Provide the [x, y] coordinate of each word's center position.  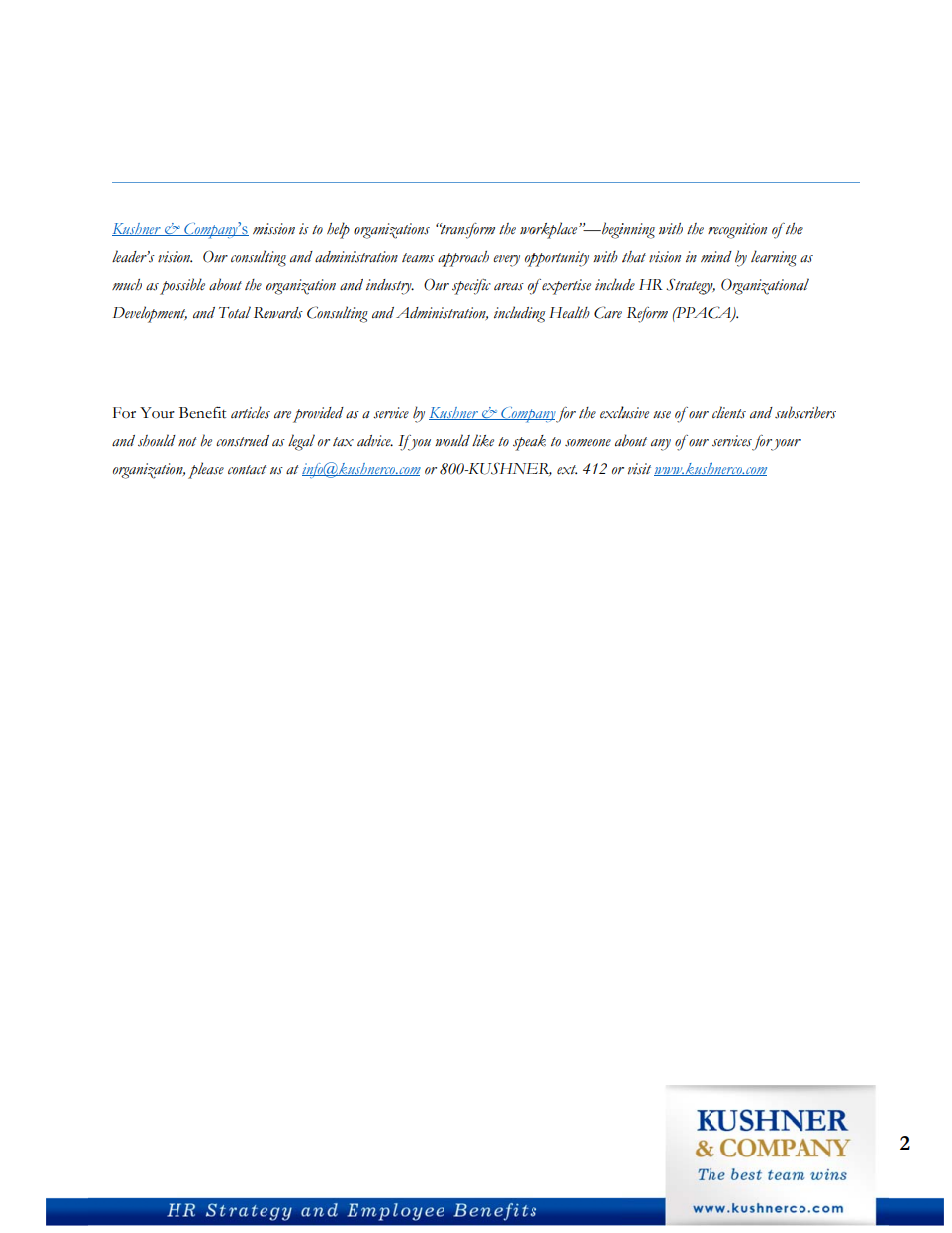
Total [235, 312]
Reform [647, 315]
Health [569, 312]
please [206, 470]
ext [567, 470]
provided [318, 415]
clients [729, 412]
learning [774, 258]
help [338, 230]
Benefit [202, 412]
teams [418, 258]
